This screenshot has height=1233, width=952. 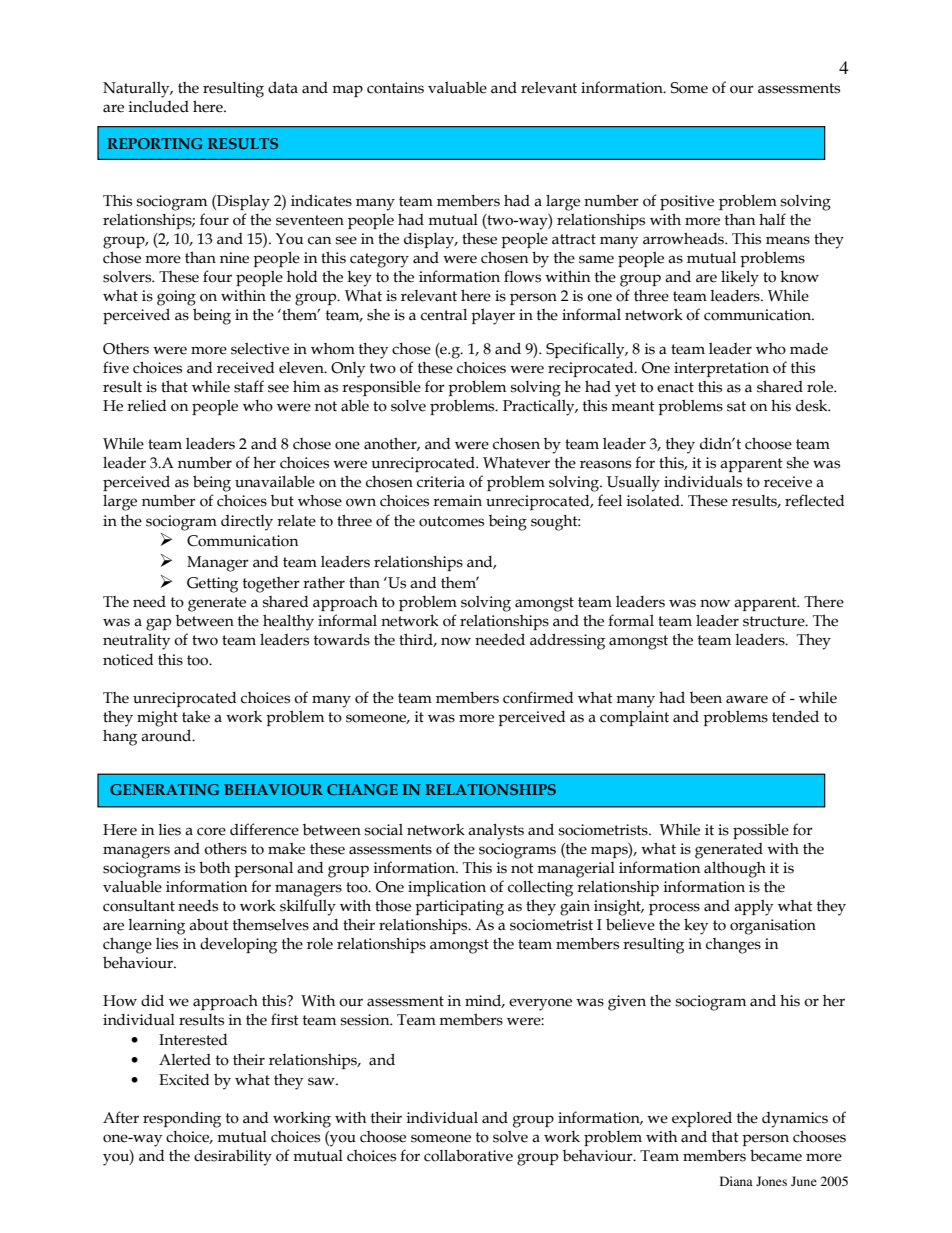 I want to click on structure, so click(x=775, y=621).
